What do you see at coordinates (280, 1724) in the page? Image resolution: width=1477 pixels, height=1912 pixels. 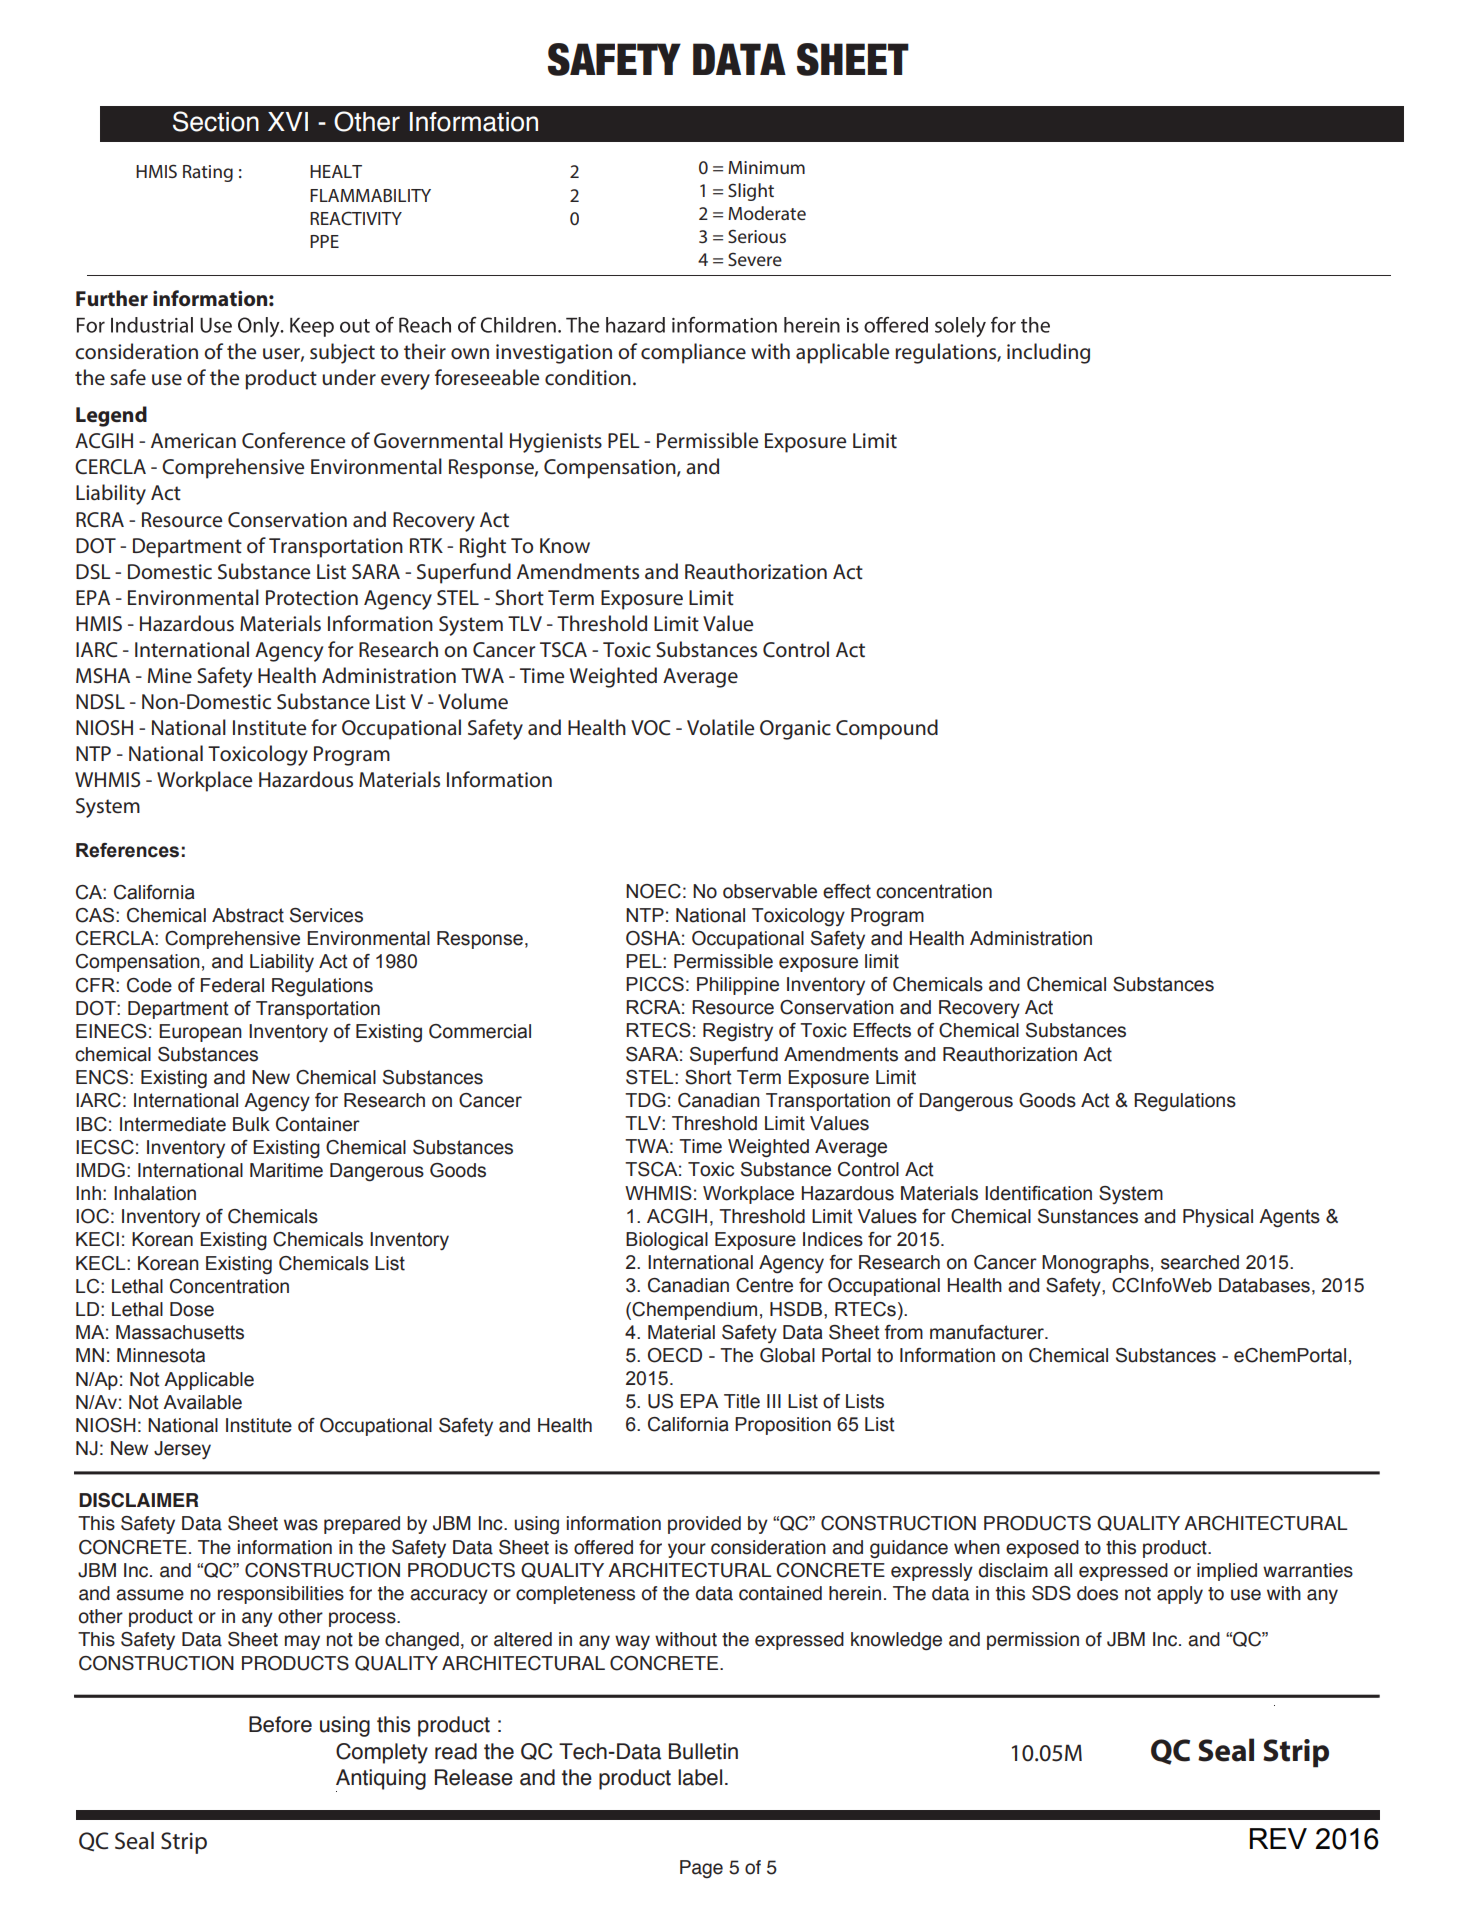 I see `Before` at bounding box center [280, 1724].
